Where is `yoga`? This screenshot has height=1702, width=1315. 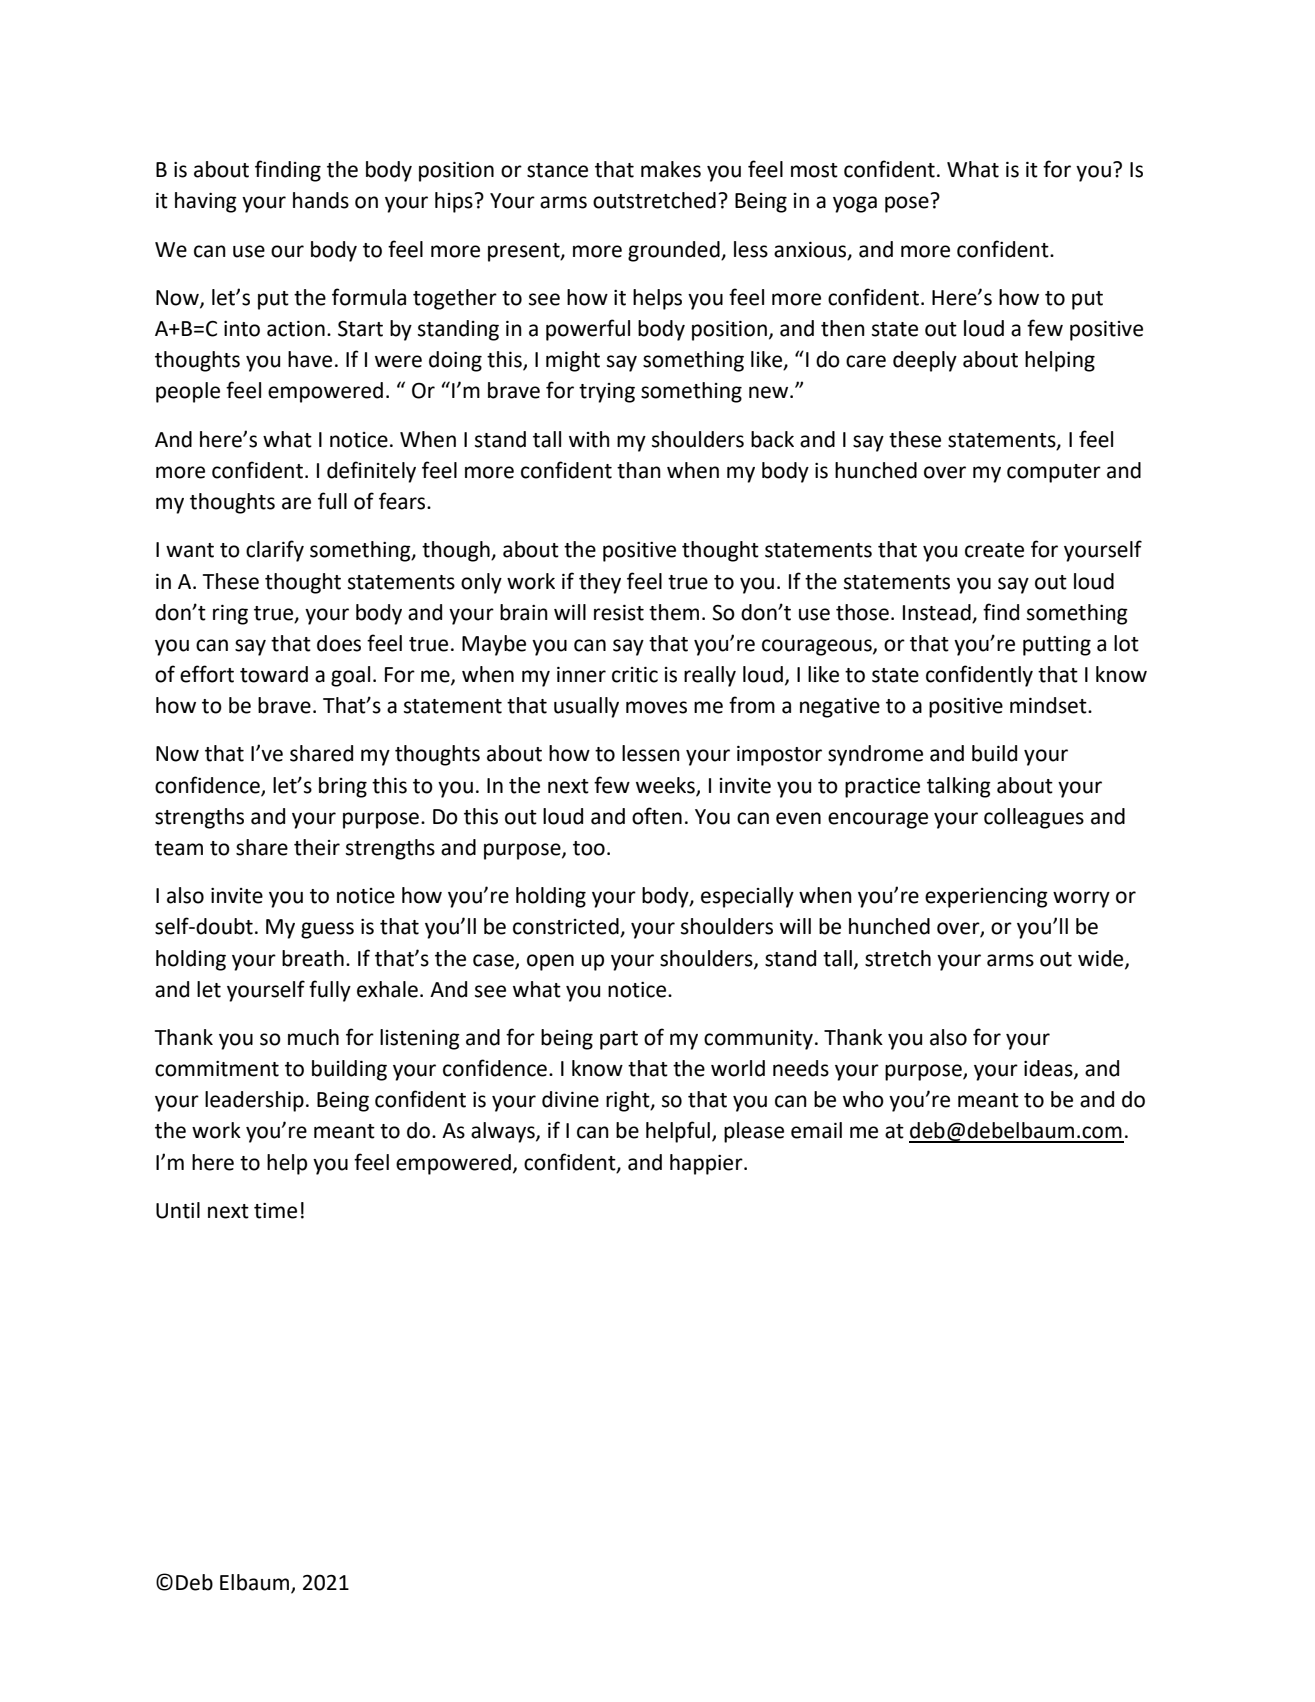 yoga is located at coordinates (855, 204).
